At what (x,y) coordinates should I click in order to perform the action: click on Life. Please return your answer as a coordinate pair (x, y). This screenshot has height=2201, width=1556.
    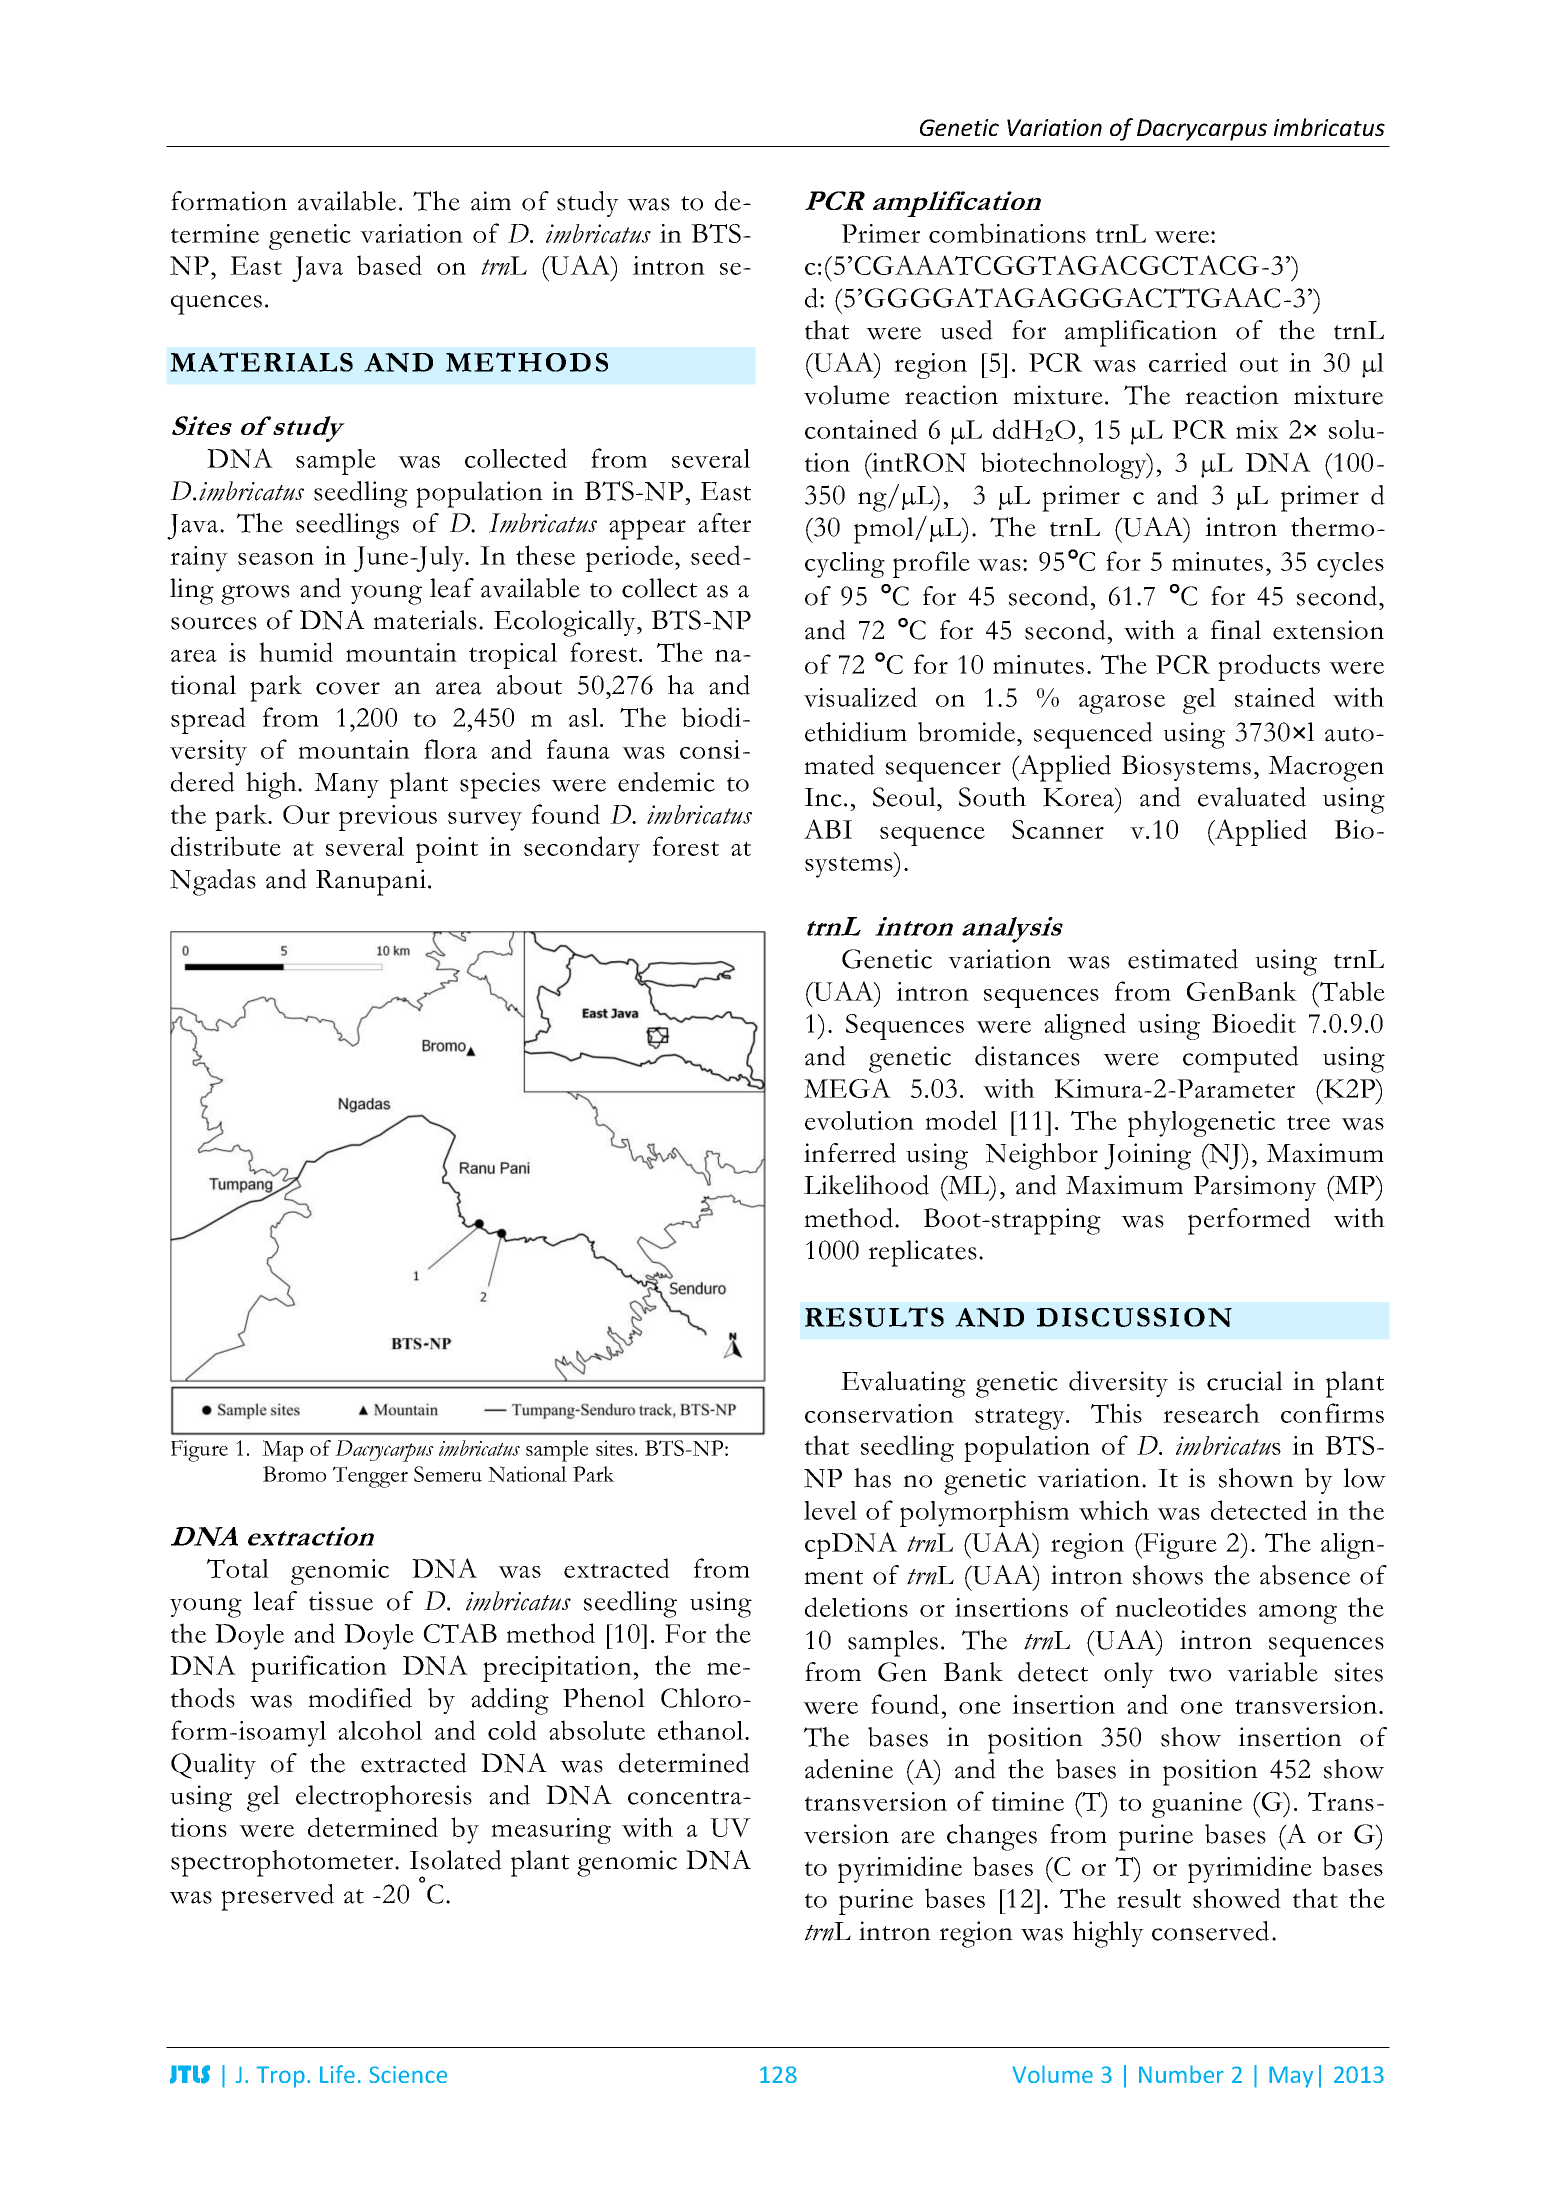
    Looking at the image, I should click on (337, 2074).
